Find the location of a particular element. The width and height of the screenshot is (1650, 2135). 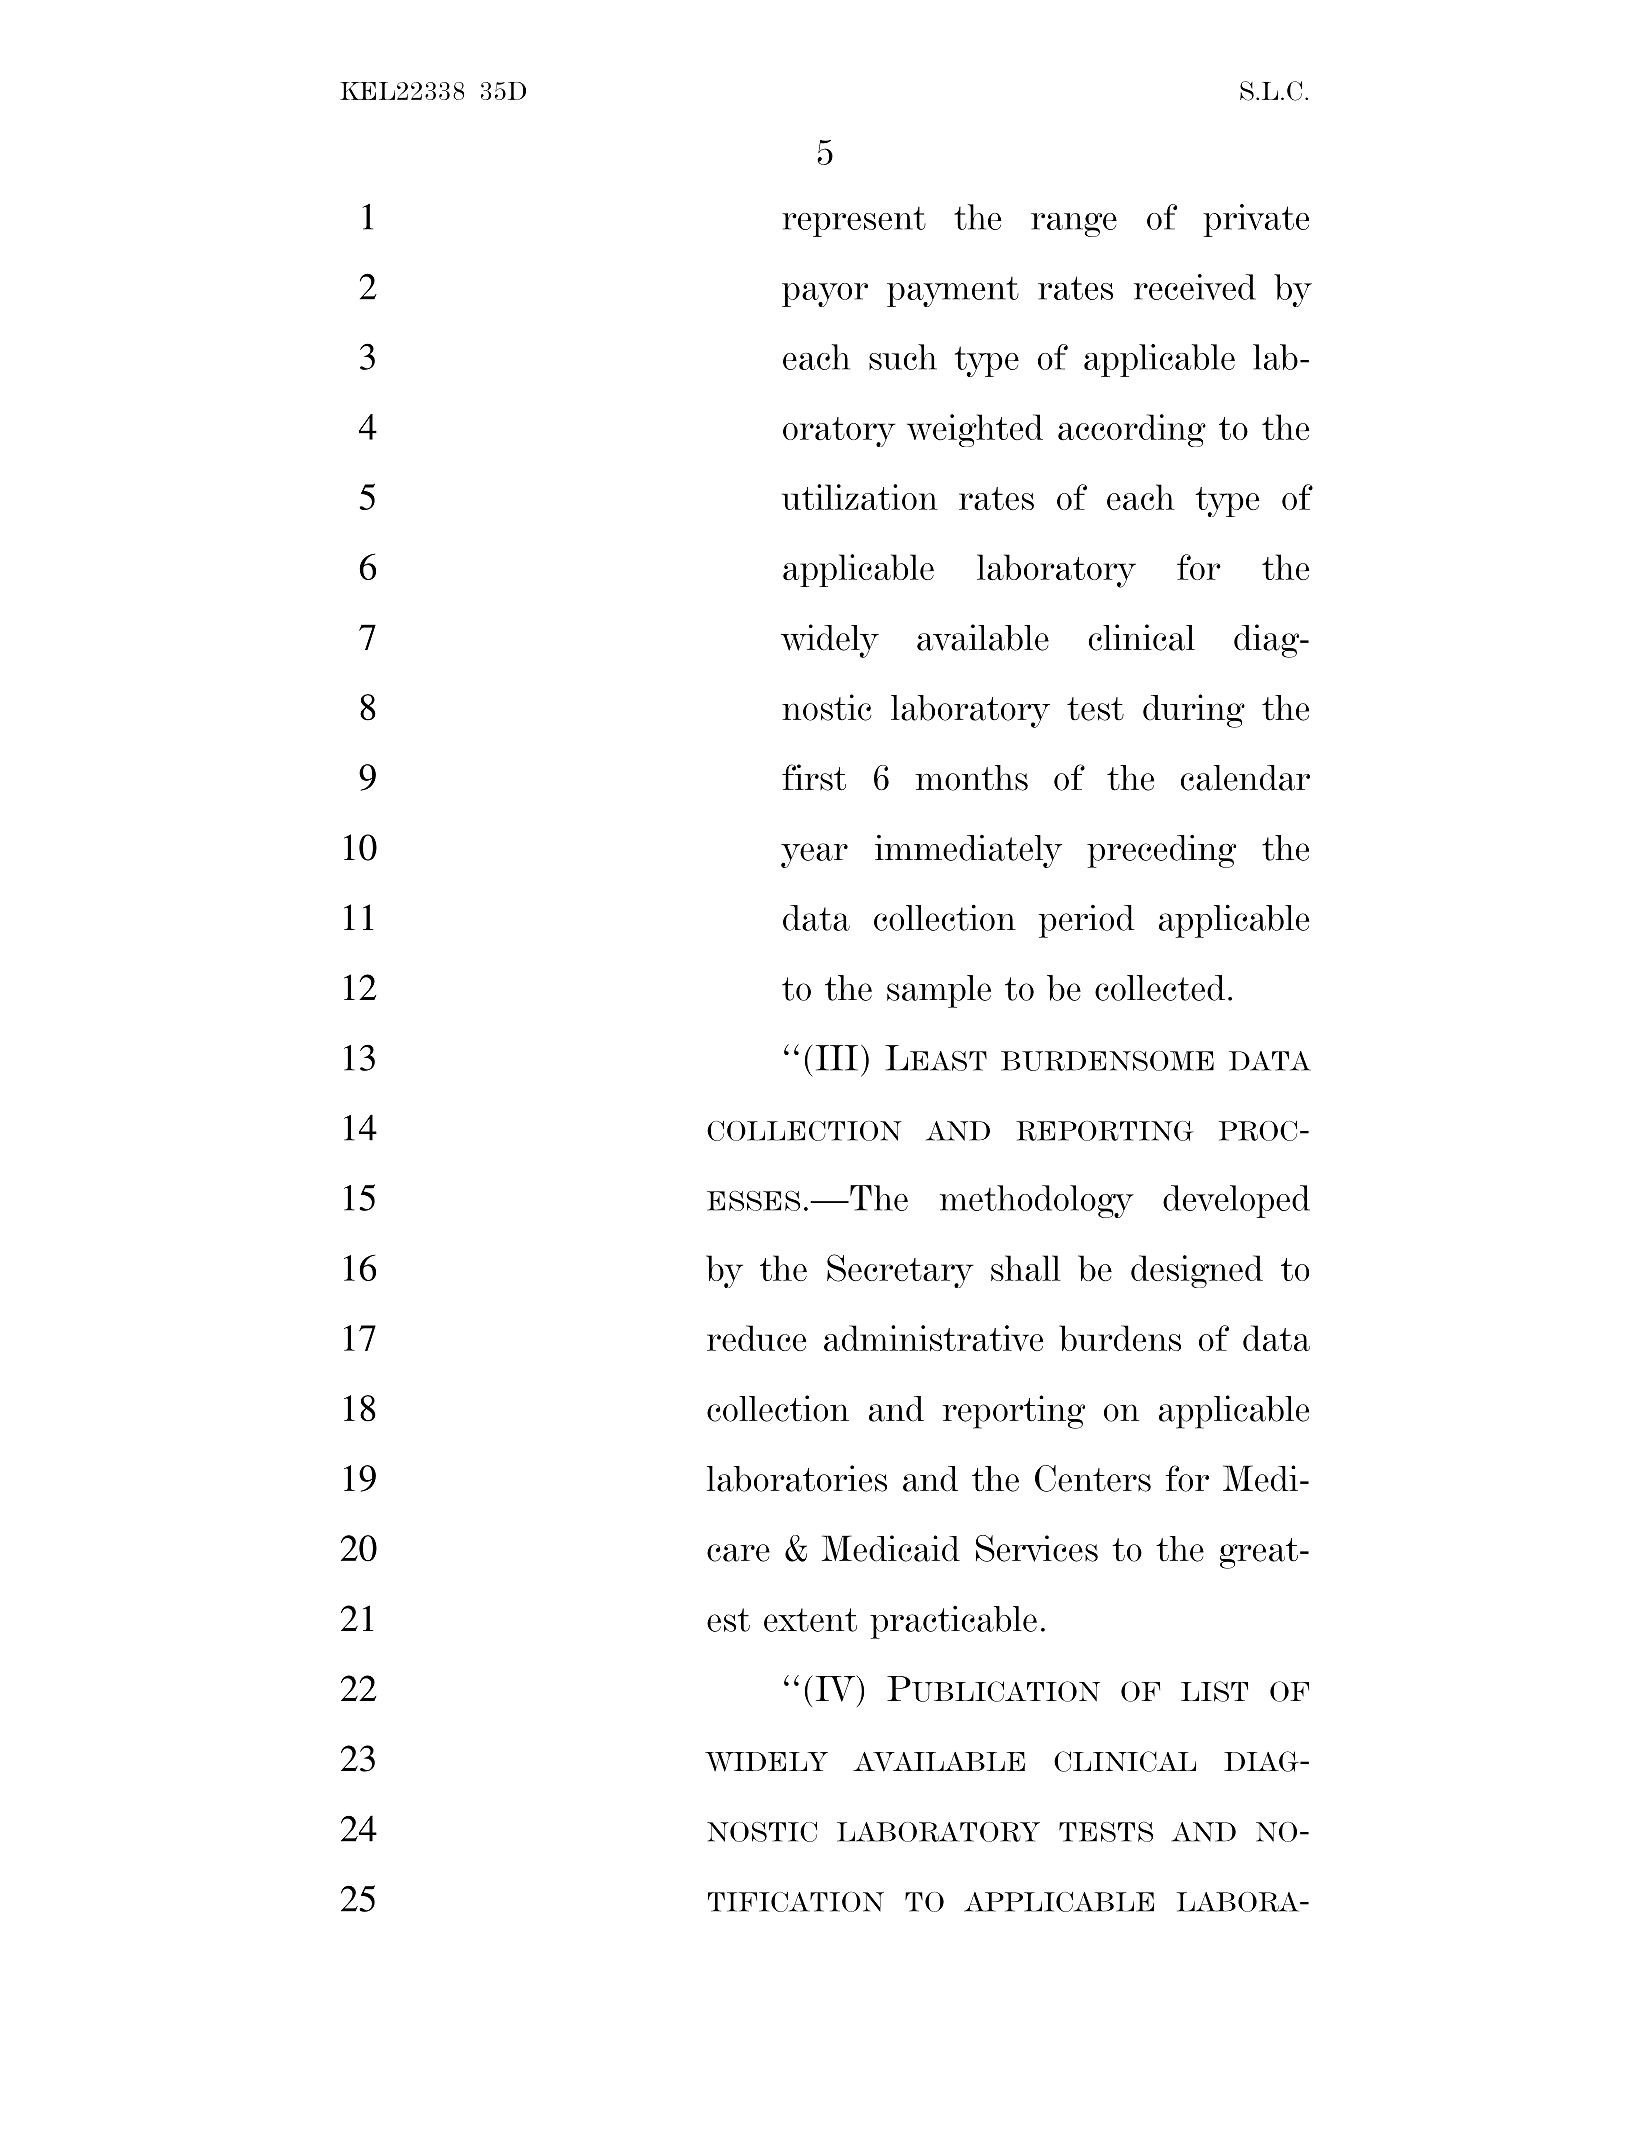

received is located at coordinates (1195, 287).
